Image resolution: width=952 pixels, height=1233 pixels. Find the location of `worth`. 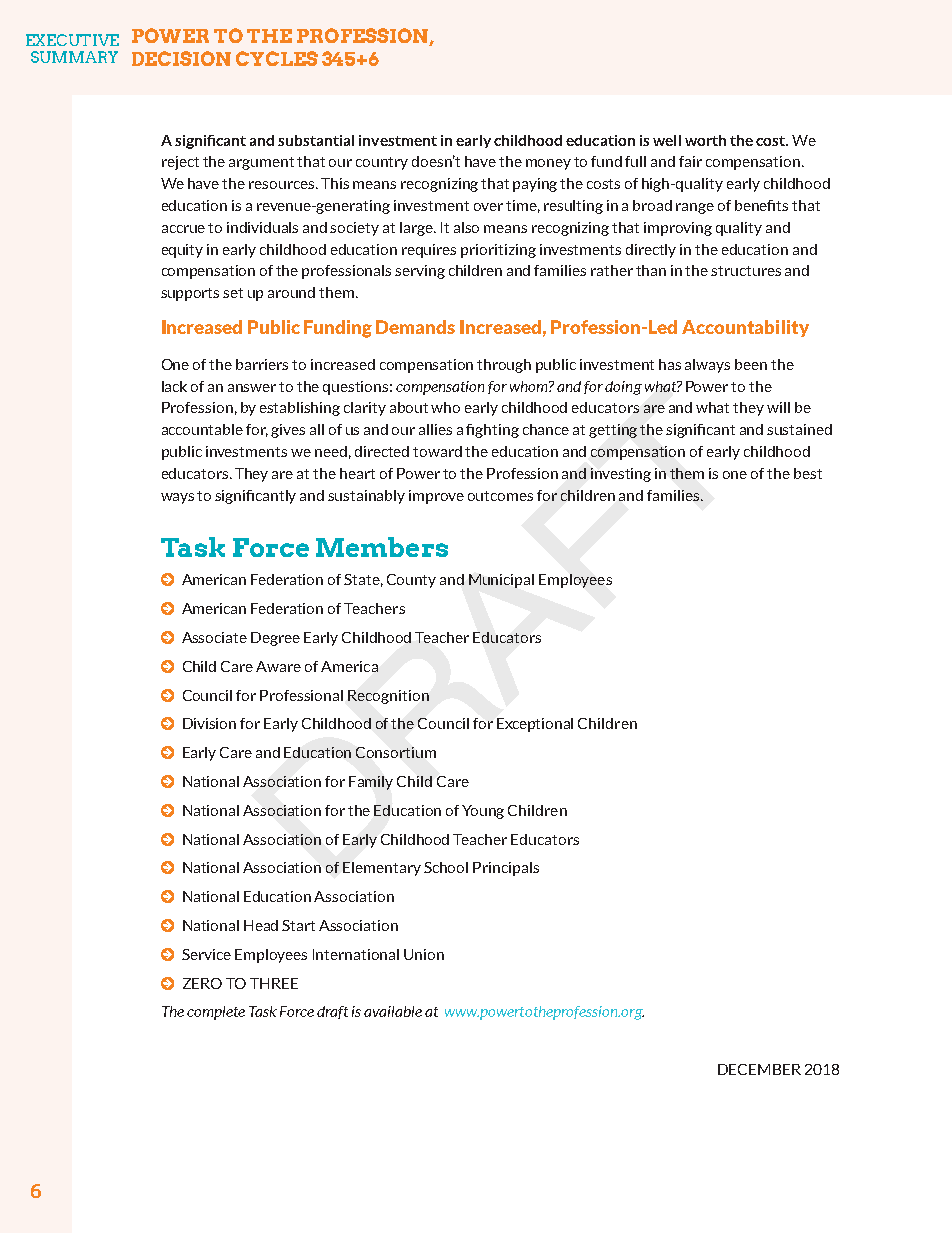

worth is located at coordinates (705, 140).
